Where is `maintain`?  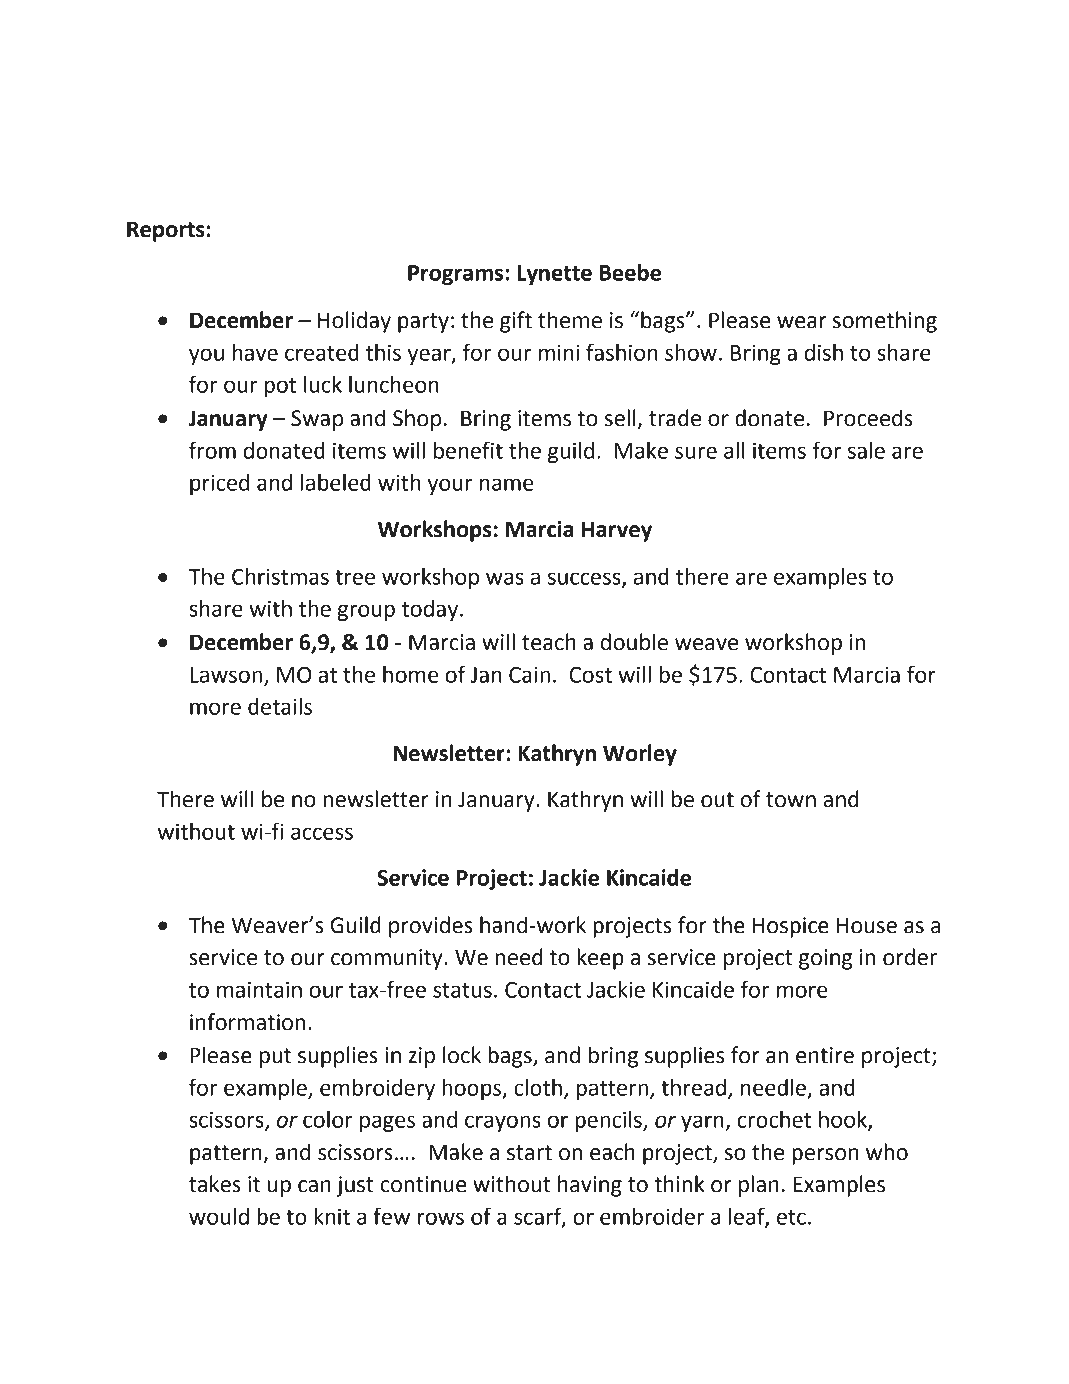 maintain is located at coordinates (259, 989).
